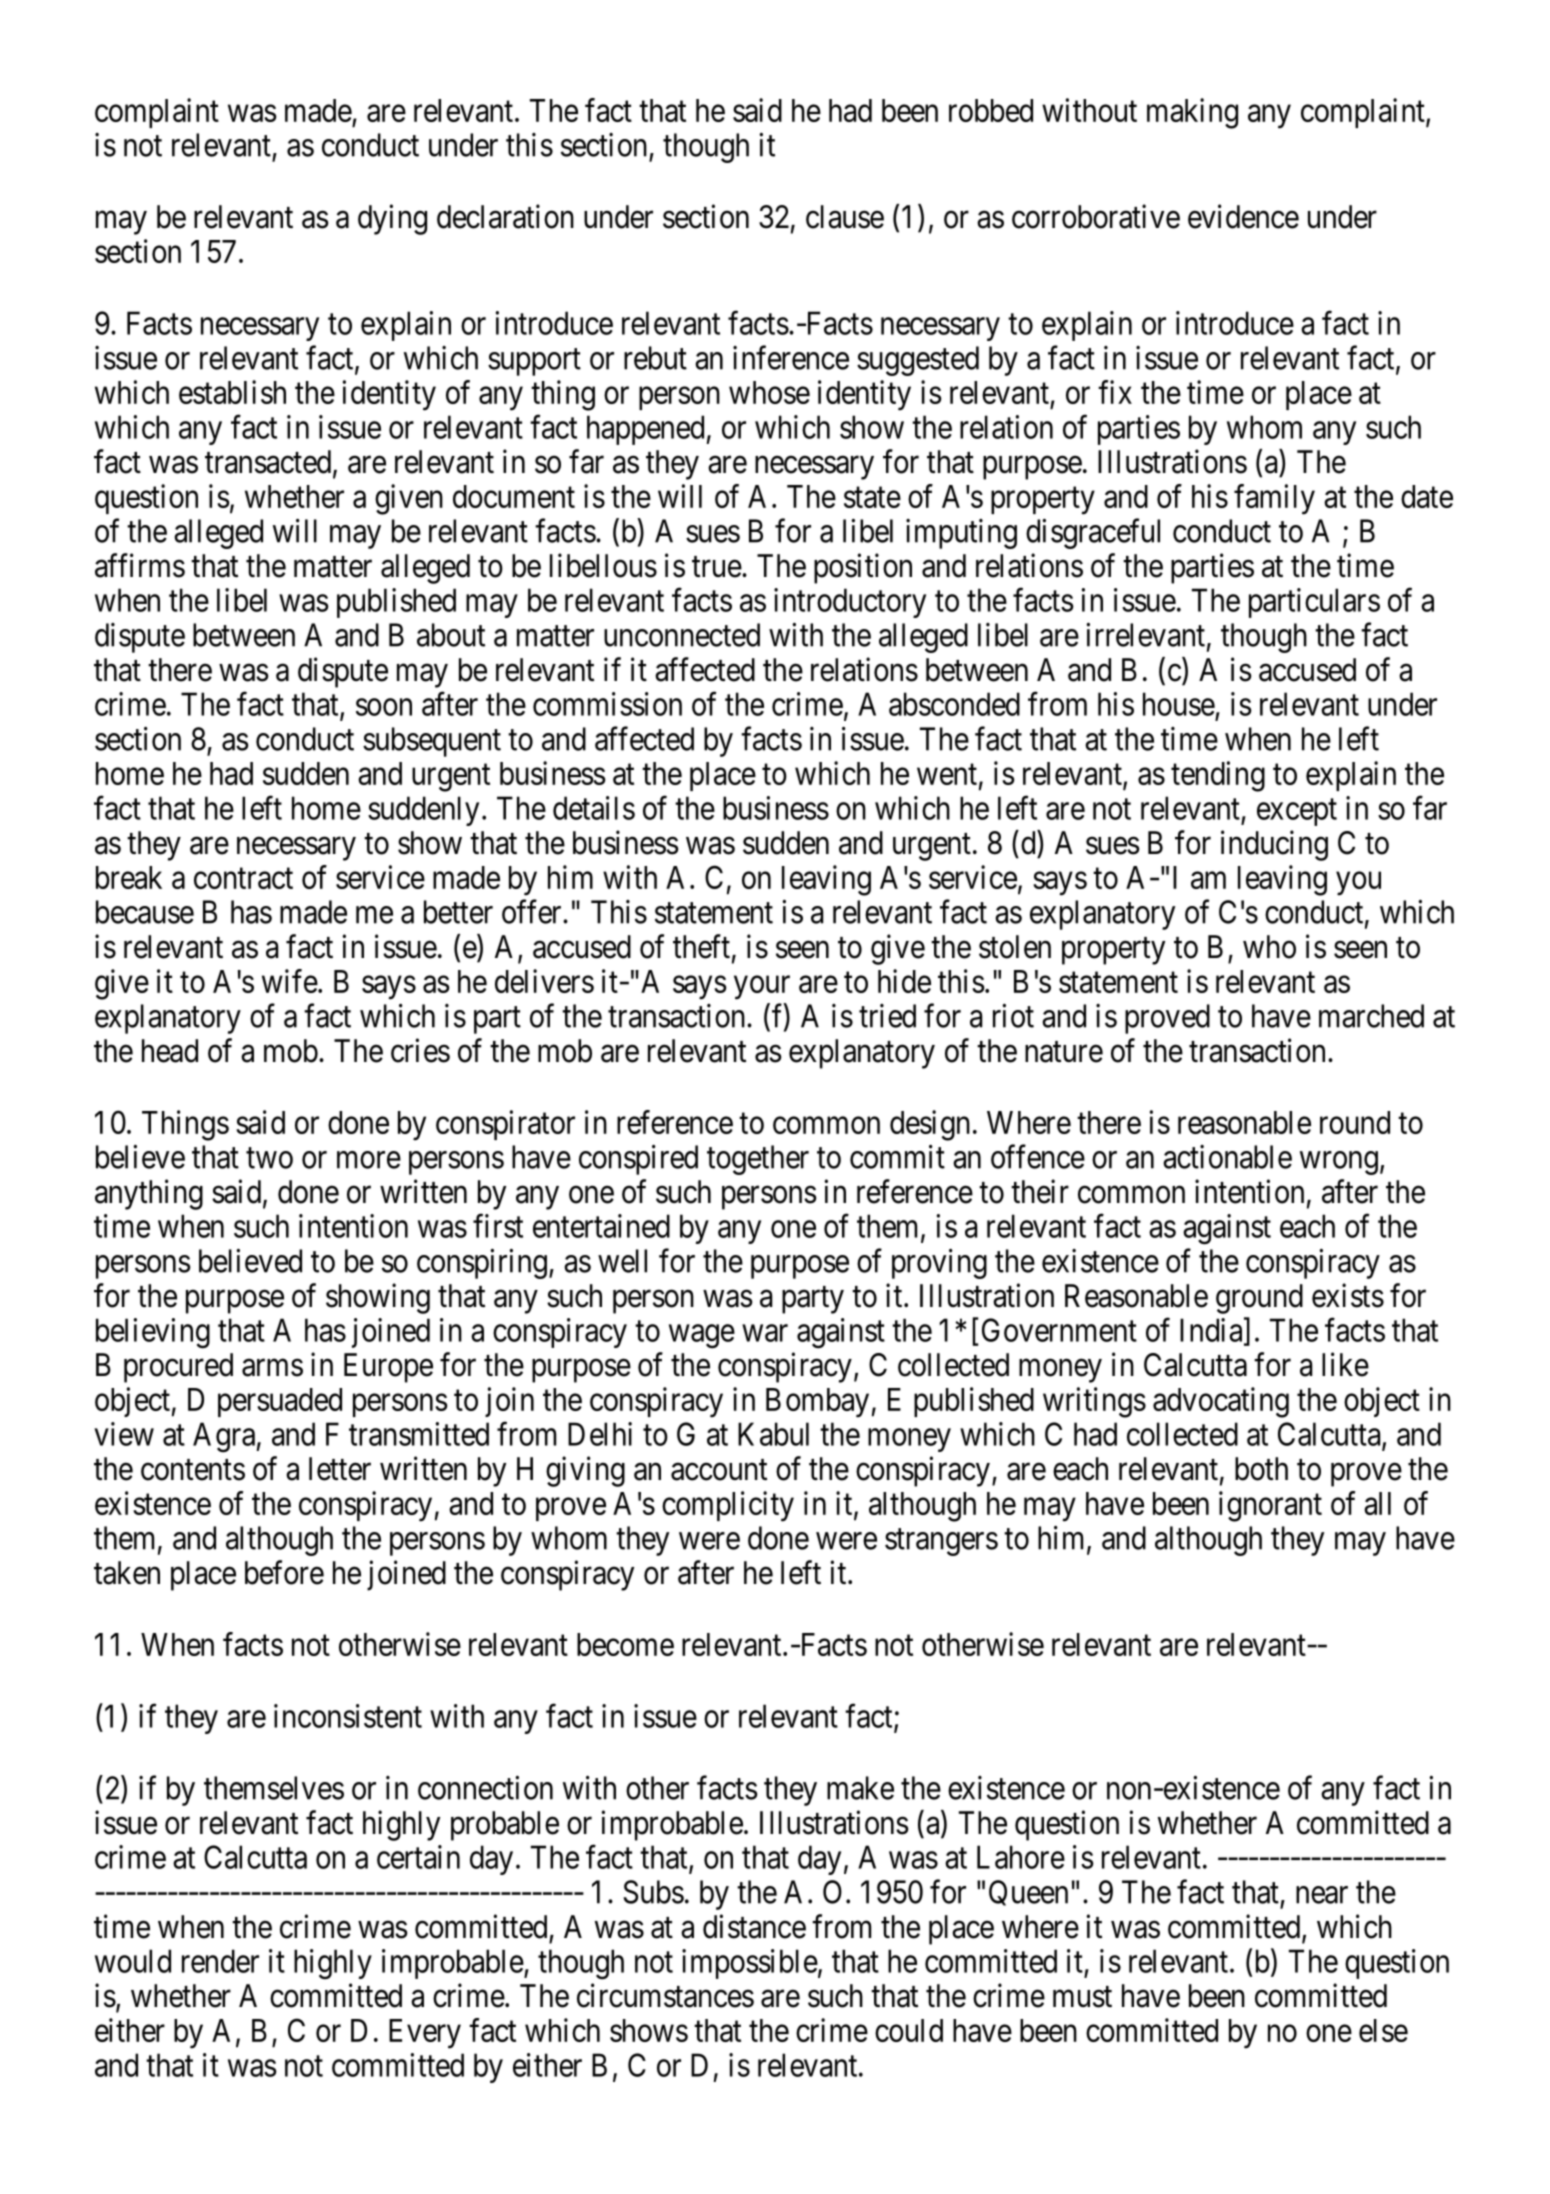 The image size is (1550, 2194). Describe the element at coordinates (1322, 1895) in the page. I see `near` at that location.
